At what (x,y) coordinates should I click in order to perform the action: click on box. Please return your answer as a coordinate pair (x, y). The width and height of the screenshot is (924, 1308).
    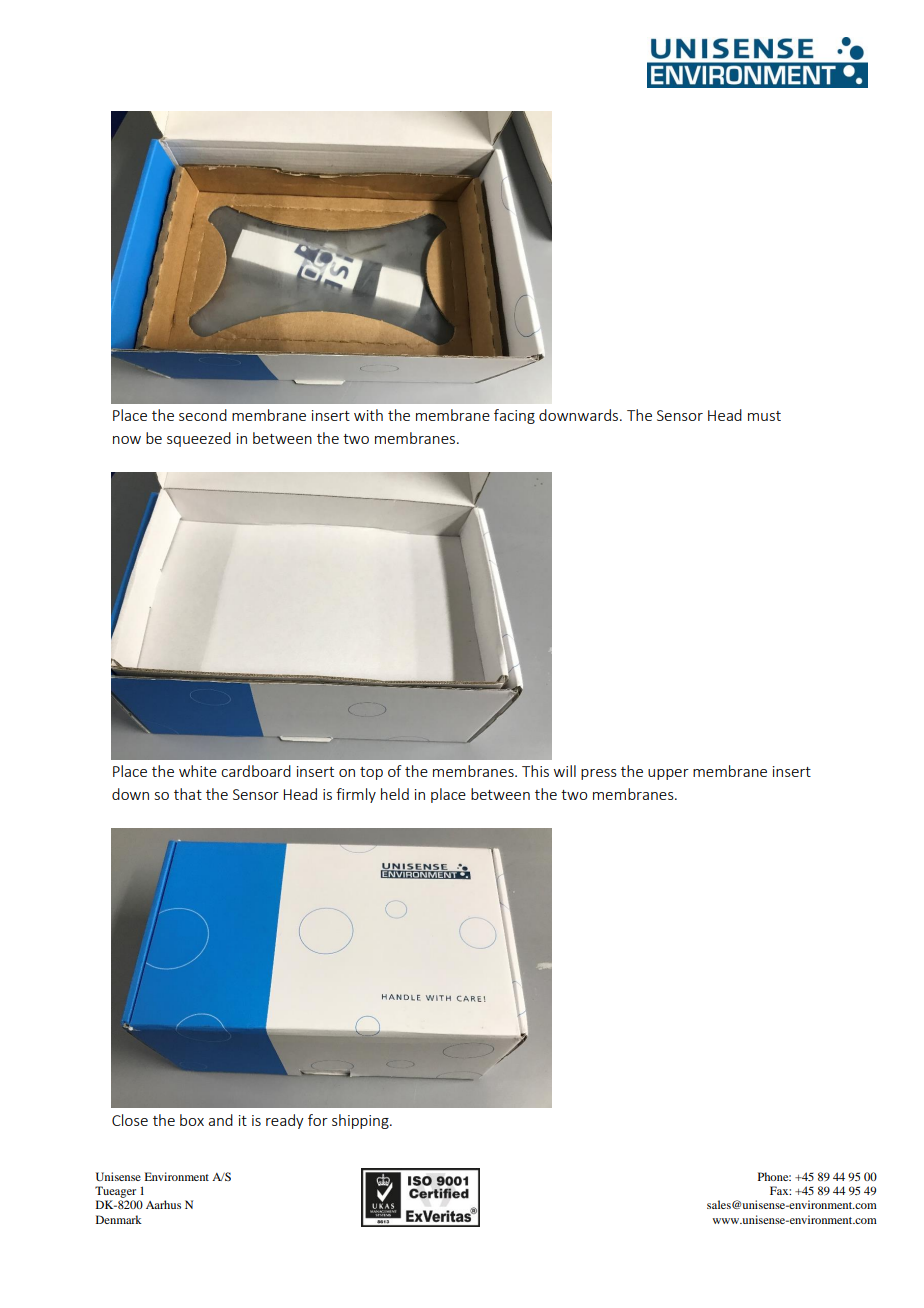
    Looking at the image, I should click on (192, 1120).
